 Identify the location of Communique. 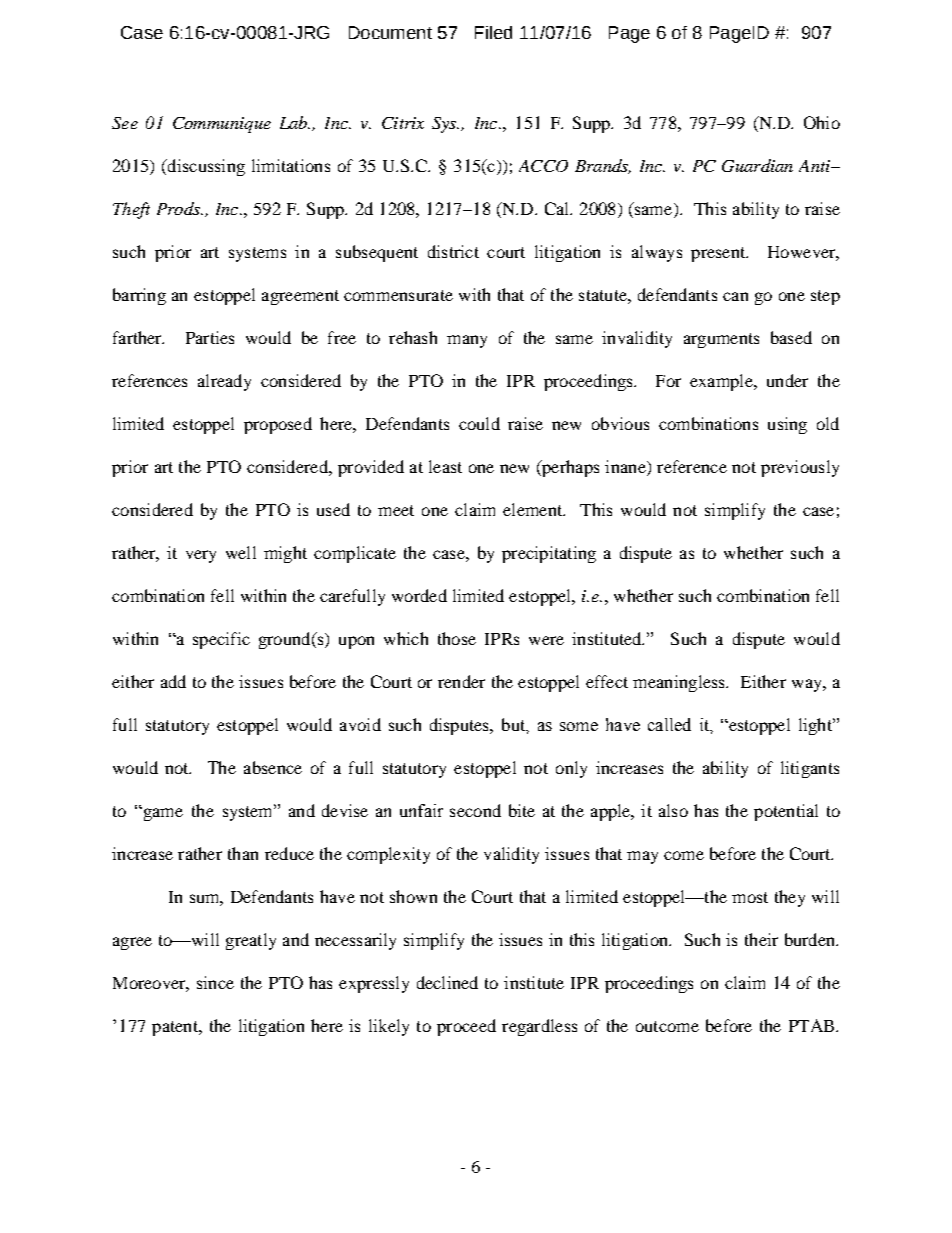
(222, 125).
